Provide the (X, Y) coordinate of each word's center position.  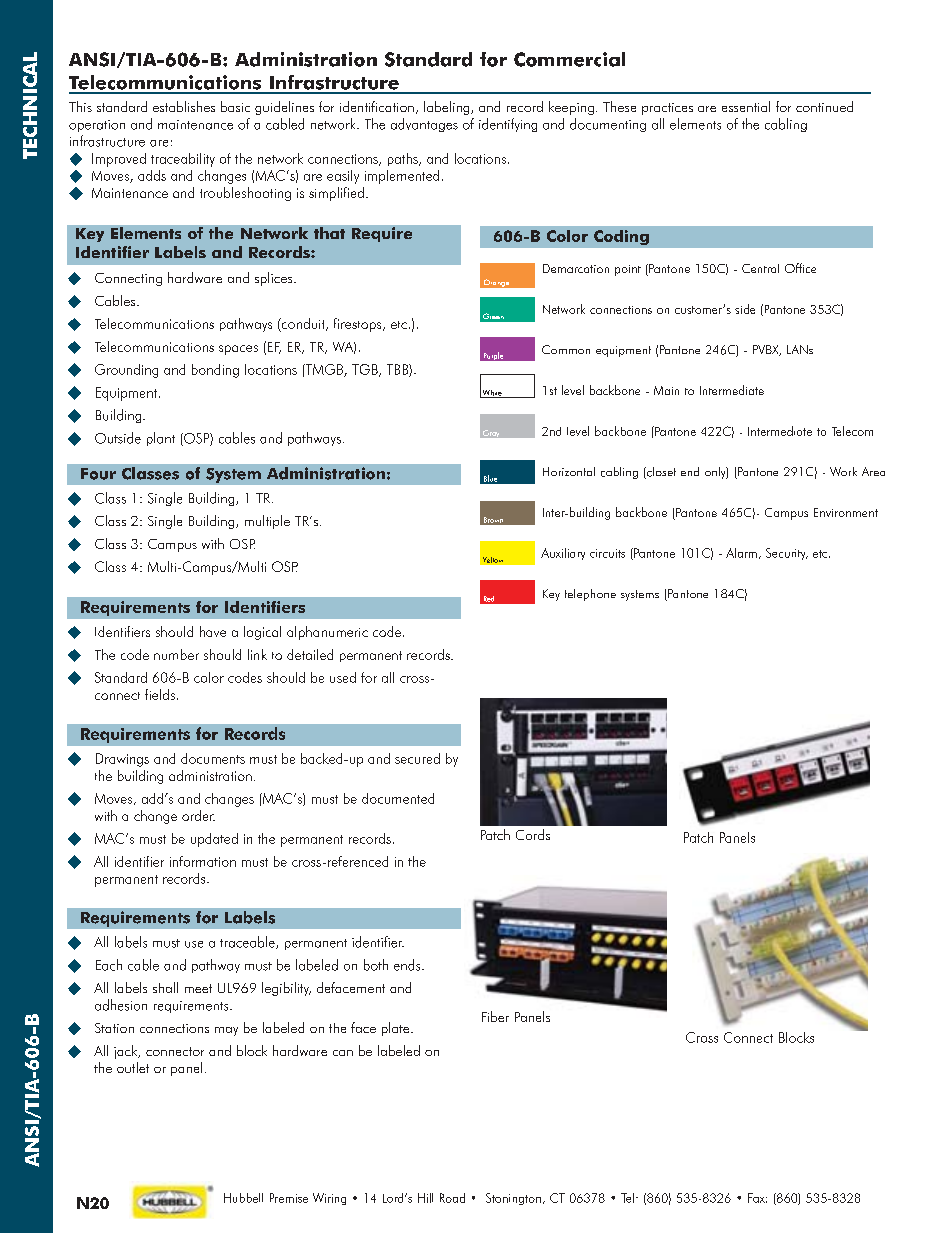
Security (787, 554)
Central (760, 268)
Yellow (493, 560)
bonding (215, 371)
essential (746, 106)
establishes (184, 106)
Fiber (495, 1016)
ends (408, 965)
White (492, 394)
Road (452, 1198)
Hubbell (243, 1198)
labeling (448, 108)
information (203, 861)
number (176, 654)
